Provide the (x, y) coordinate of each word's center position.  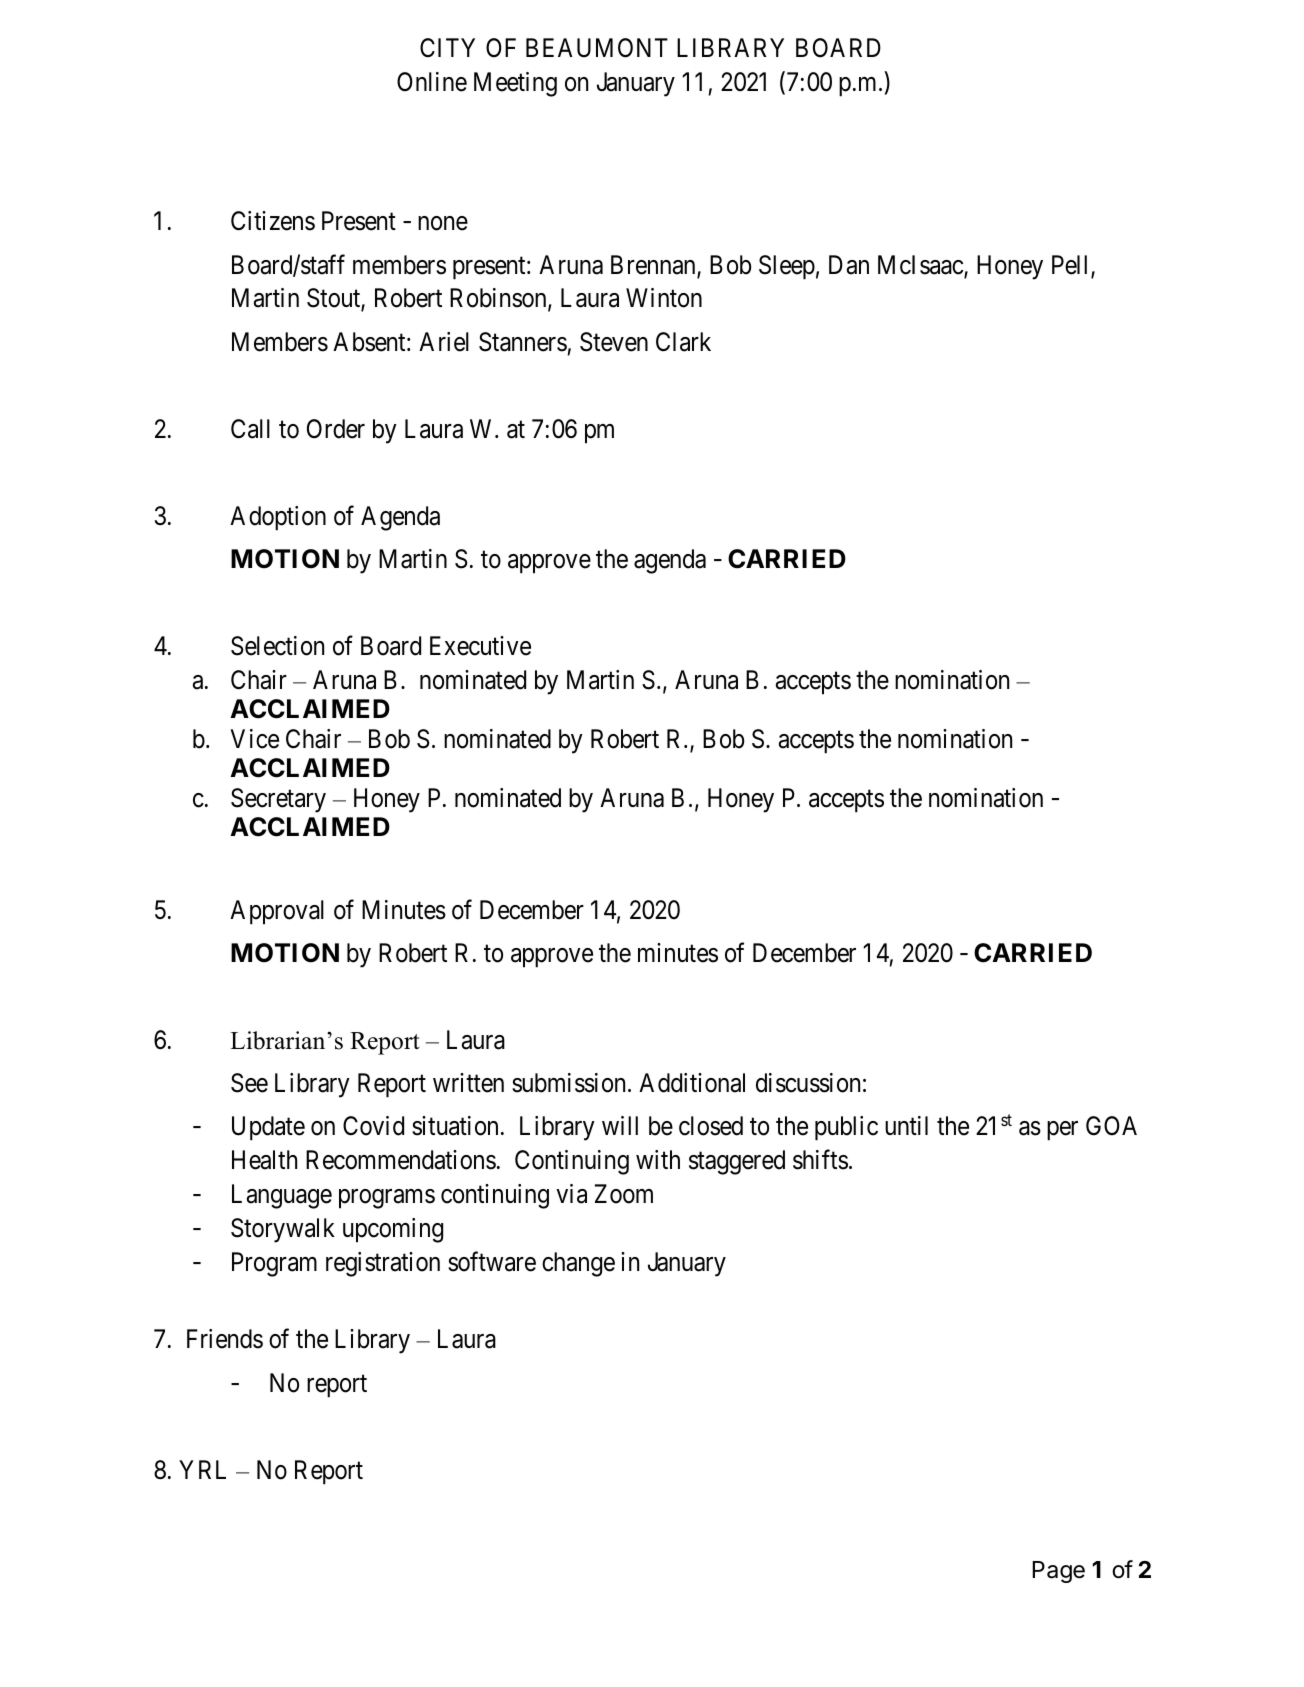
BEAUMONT (597, 48)
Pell (1072, 266)
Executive (480, 646)
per (1062, 1131)
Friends (225, 1339)
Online (432, 82)
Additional (692, 1083)
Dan (849, 265)
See (249, 1083)
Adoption (278, 518)
